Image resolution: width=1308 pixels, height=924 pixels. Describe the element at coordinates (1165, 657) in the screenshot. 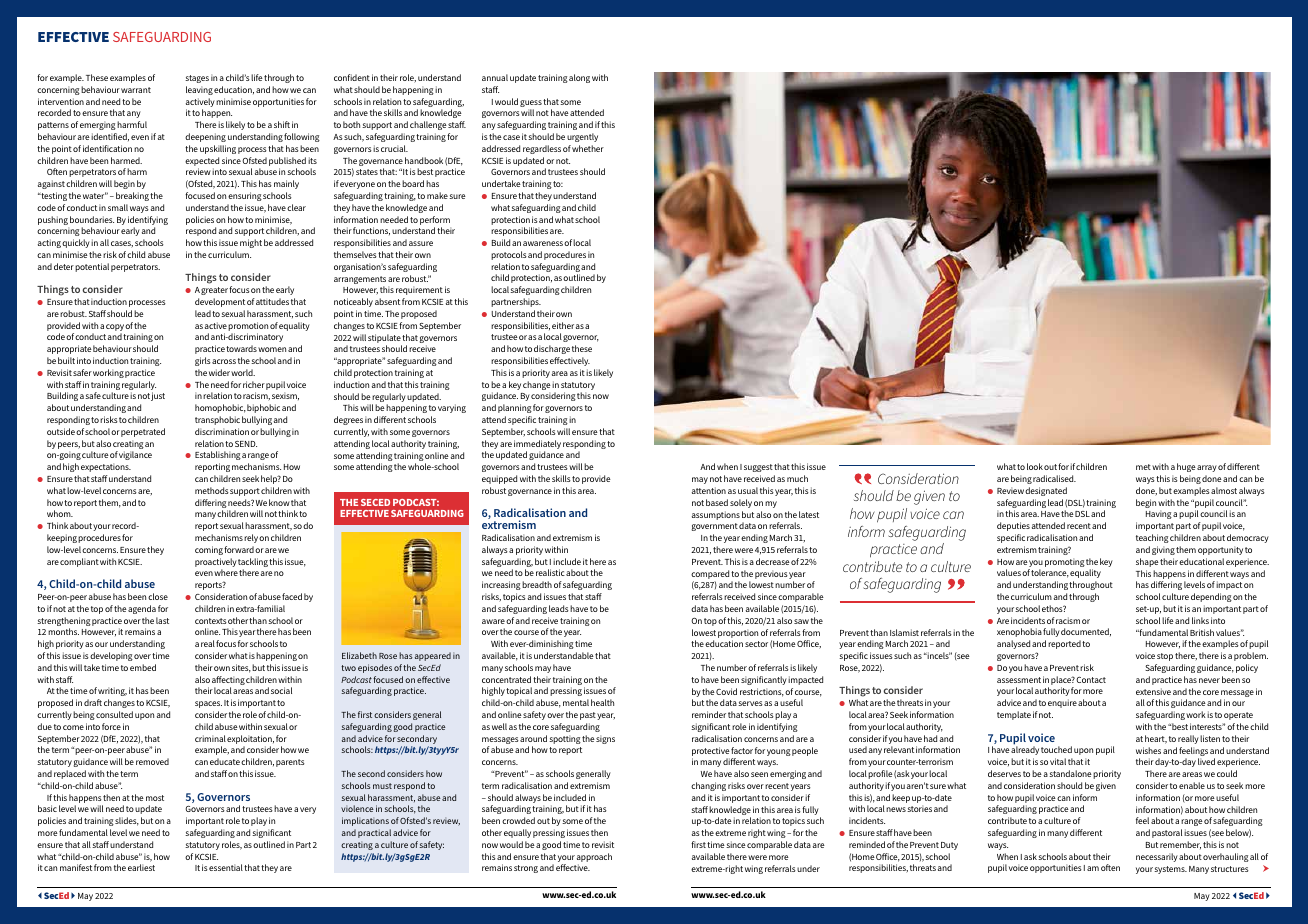

I see `stop` at that location.
